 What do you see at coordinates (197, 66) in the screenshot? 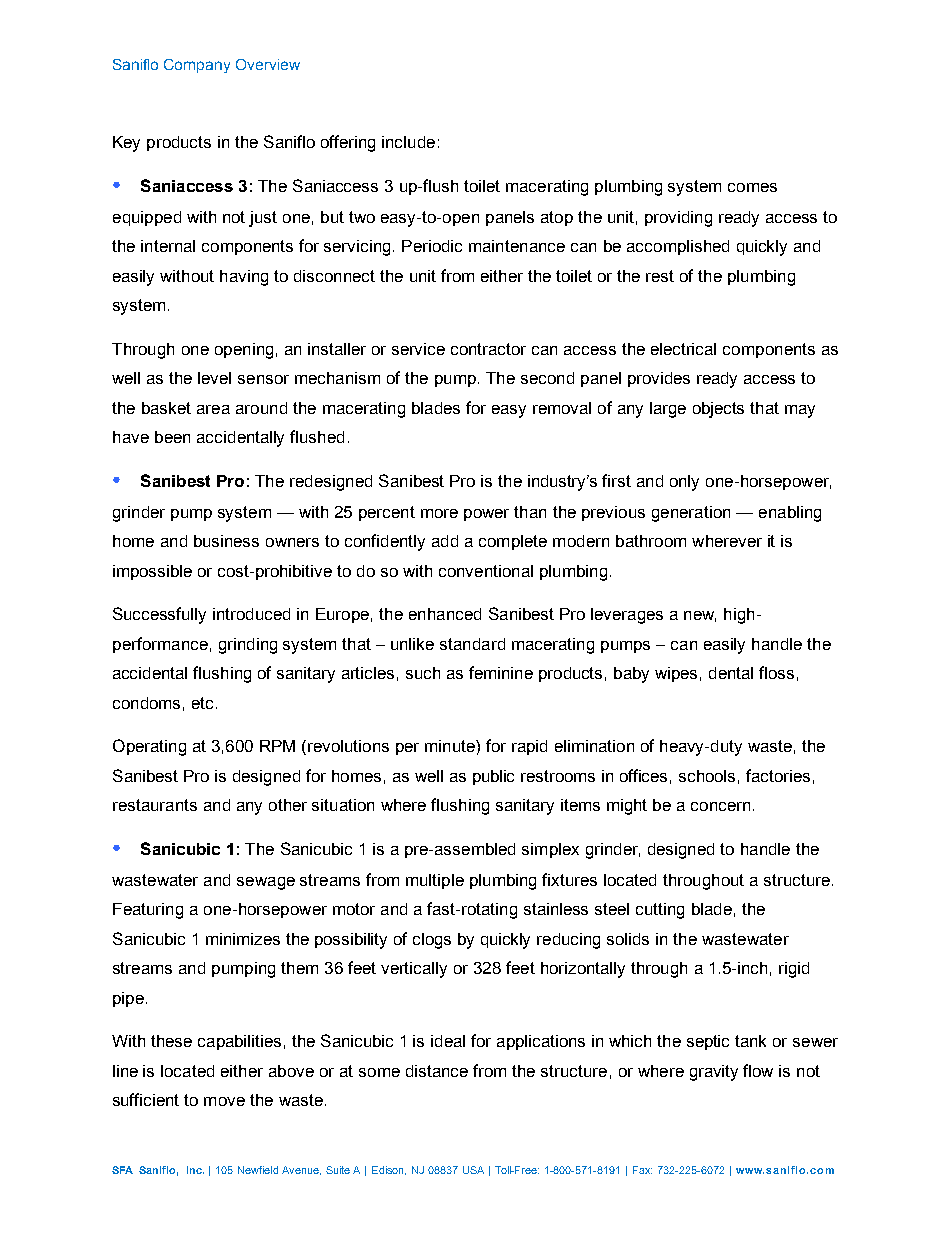
I see `Company` at bounding box center [197, 66].
